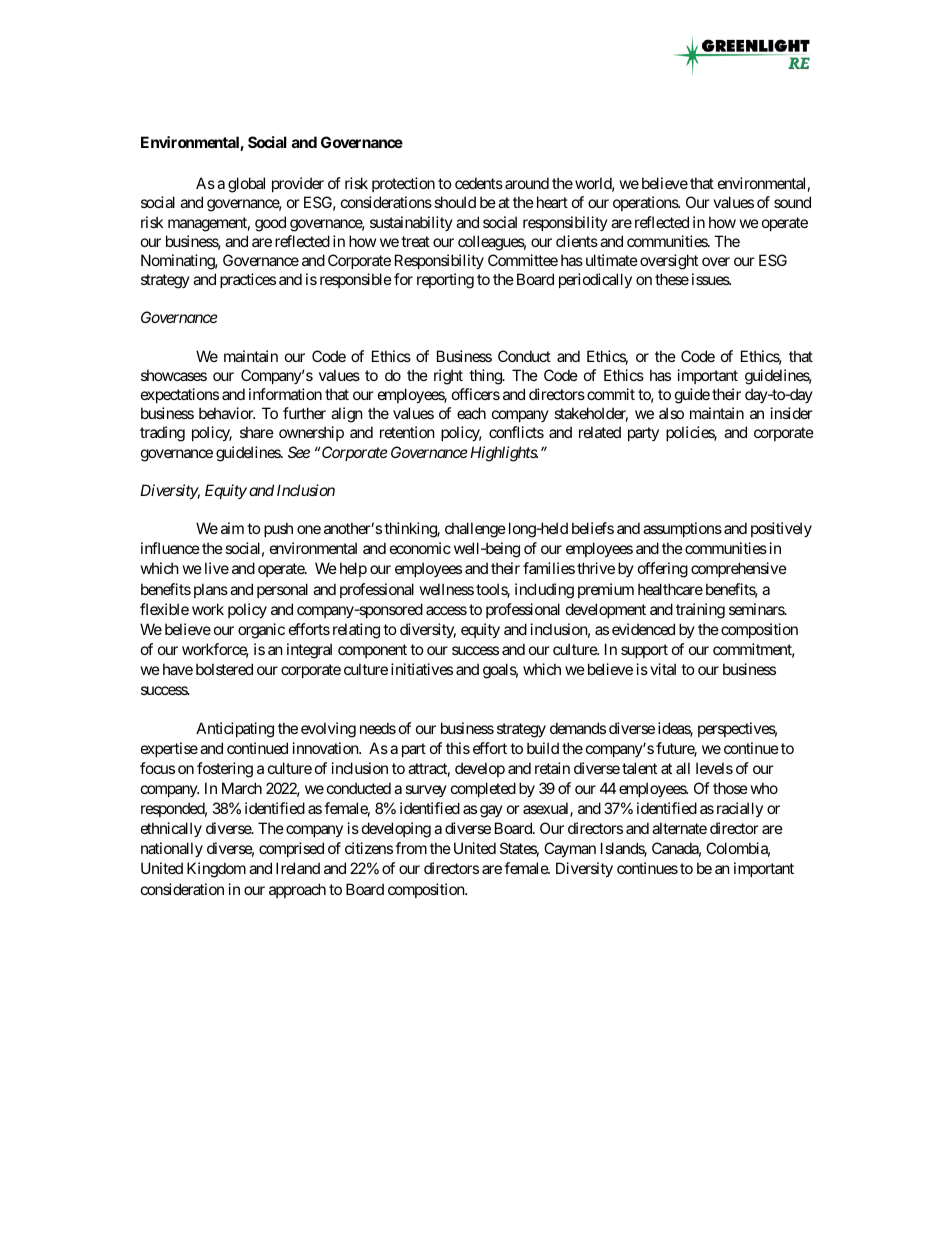 This page has width=952, height=1233. What do you see at coordinates (162, 434) in the page?
I see `trading` at bounding box center [162, 434].
